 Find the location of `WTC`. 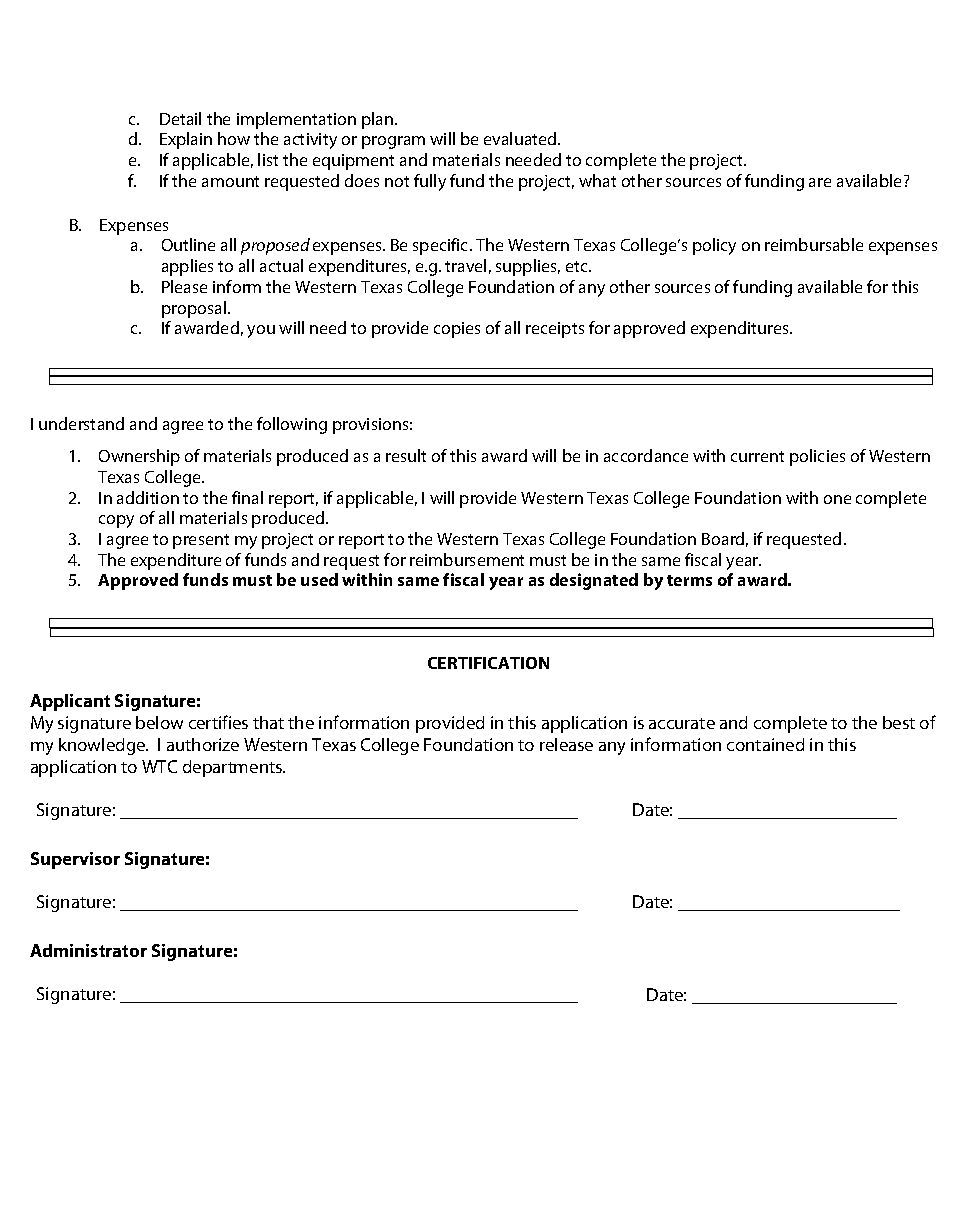

WTC is located at coordinates (159, 766).
